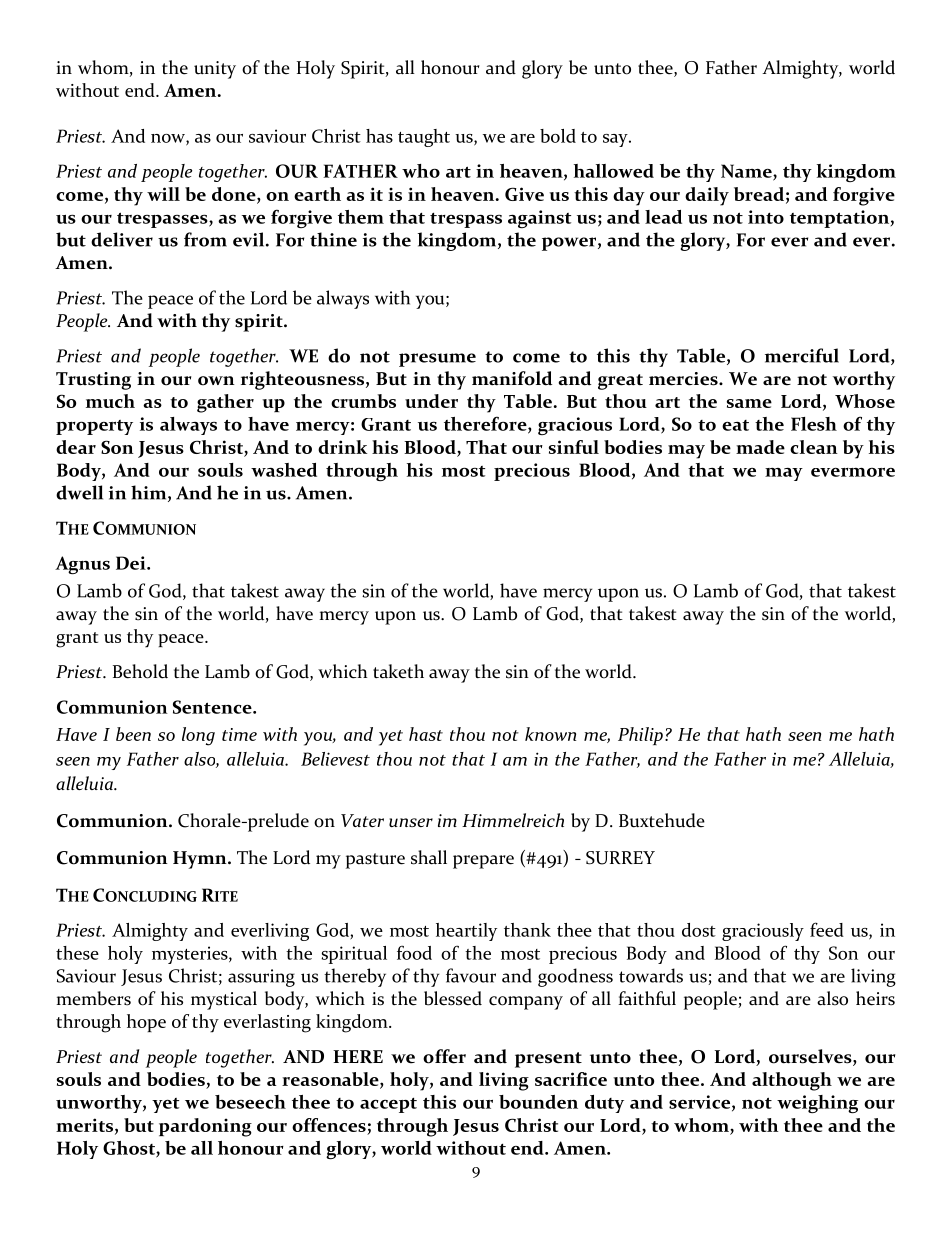 The image size is (952, 1233). What do you see at coordinates (398, 671) in the screenshot?
I see `taketh` at bounding box center [398, 671].
